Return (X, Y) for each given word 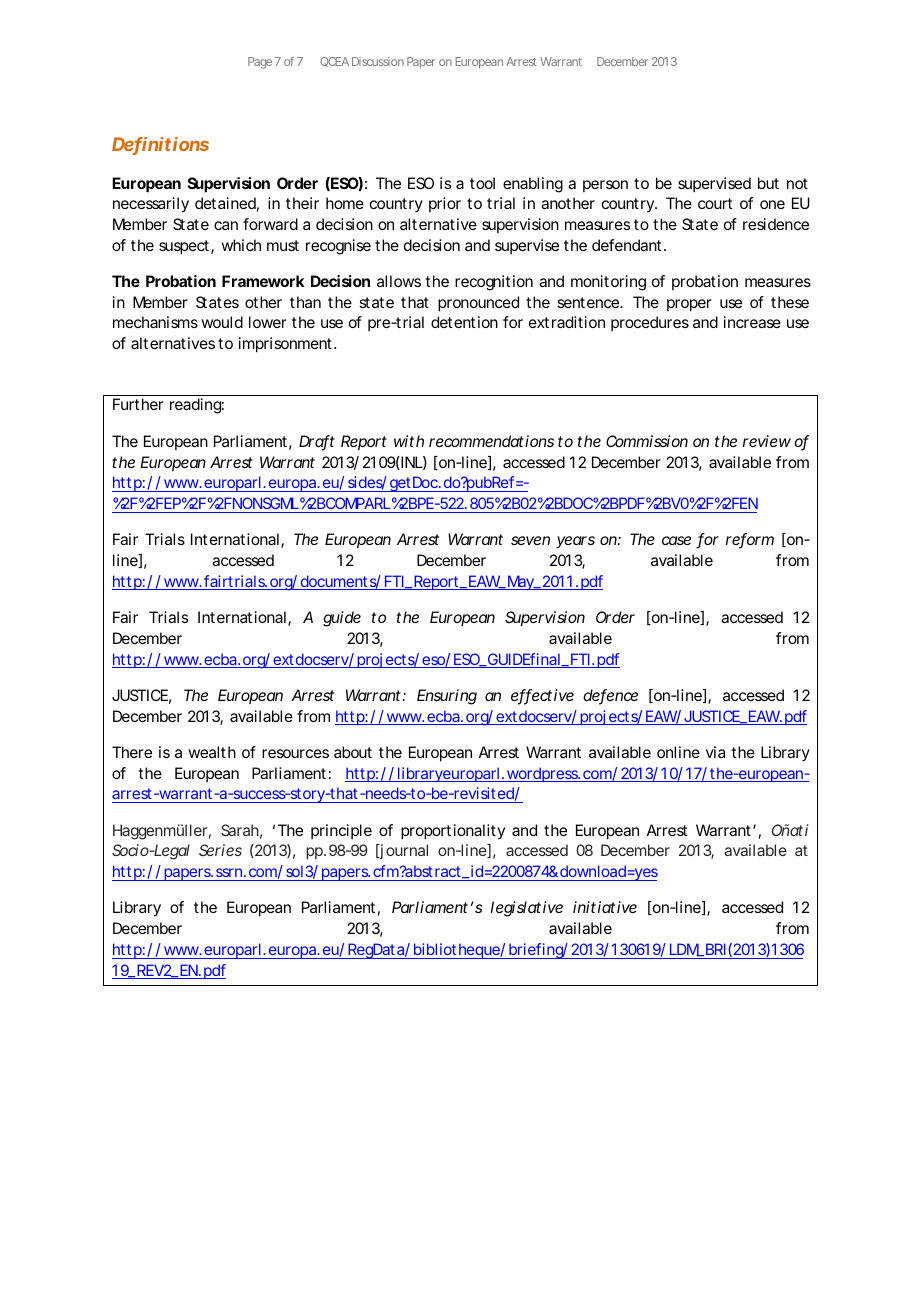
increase (752, 322)
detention (464, 322)
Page (260, 63)
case (676, 540)
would (222, 322)
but (768, 183)
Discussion (378, 61)
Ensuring (447, 697)
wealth (212, 752)
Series (220, 850)
